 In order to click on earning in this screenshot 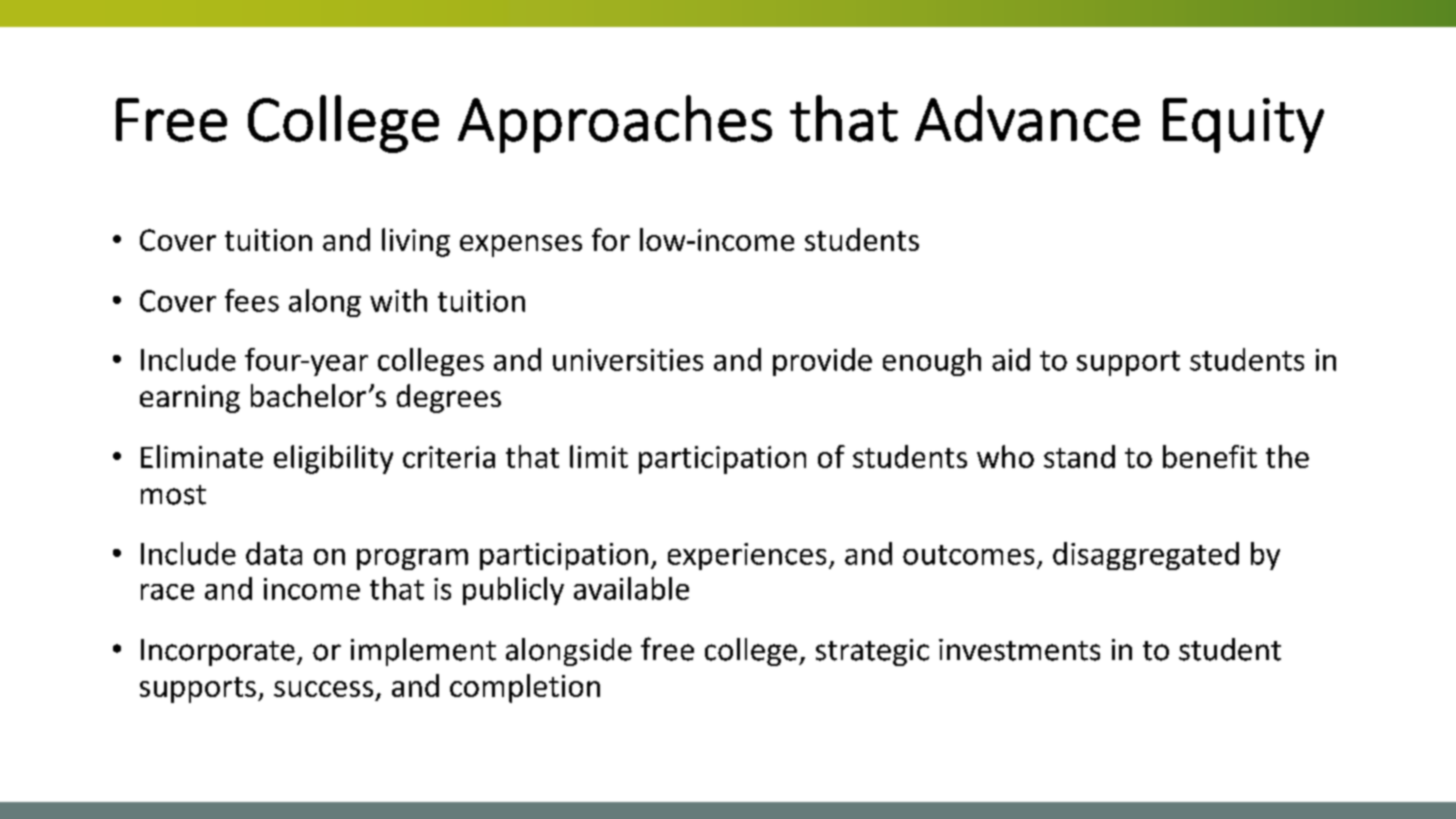, I will do `click(190, 399)`.
